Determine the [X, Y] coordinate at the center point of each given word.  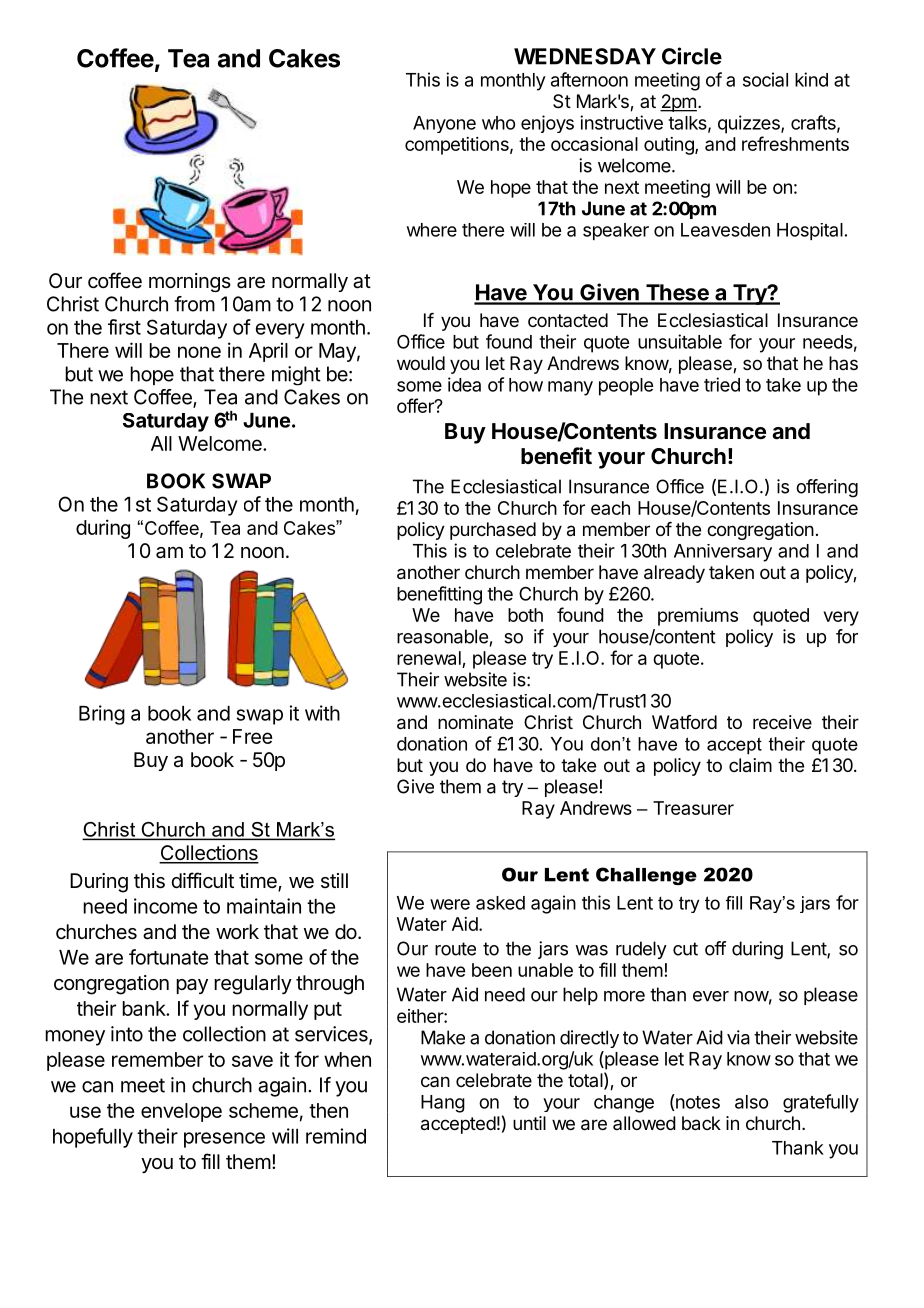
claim [750, 765]
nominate [475, 722]
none [199, 352]
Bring [102, 715]
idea [464, 384]
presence [224, 1140]
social [765, 79]
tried [722, 384]
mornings [190, 282]
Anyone [444, 124]
